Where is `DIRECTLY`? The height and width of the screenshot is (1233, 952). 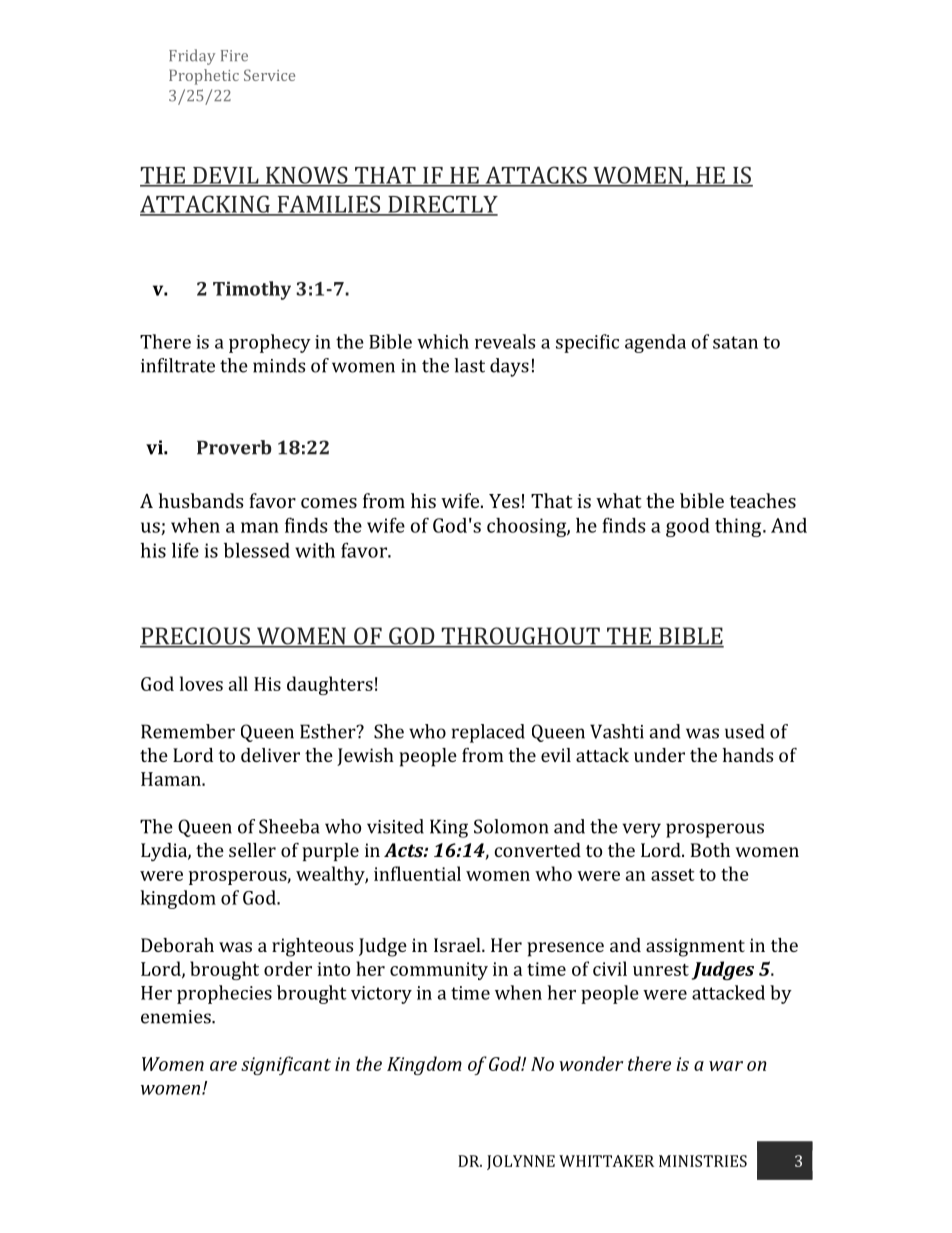 DIRECTLY is located at coordinates (442, 205).
